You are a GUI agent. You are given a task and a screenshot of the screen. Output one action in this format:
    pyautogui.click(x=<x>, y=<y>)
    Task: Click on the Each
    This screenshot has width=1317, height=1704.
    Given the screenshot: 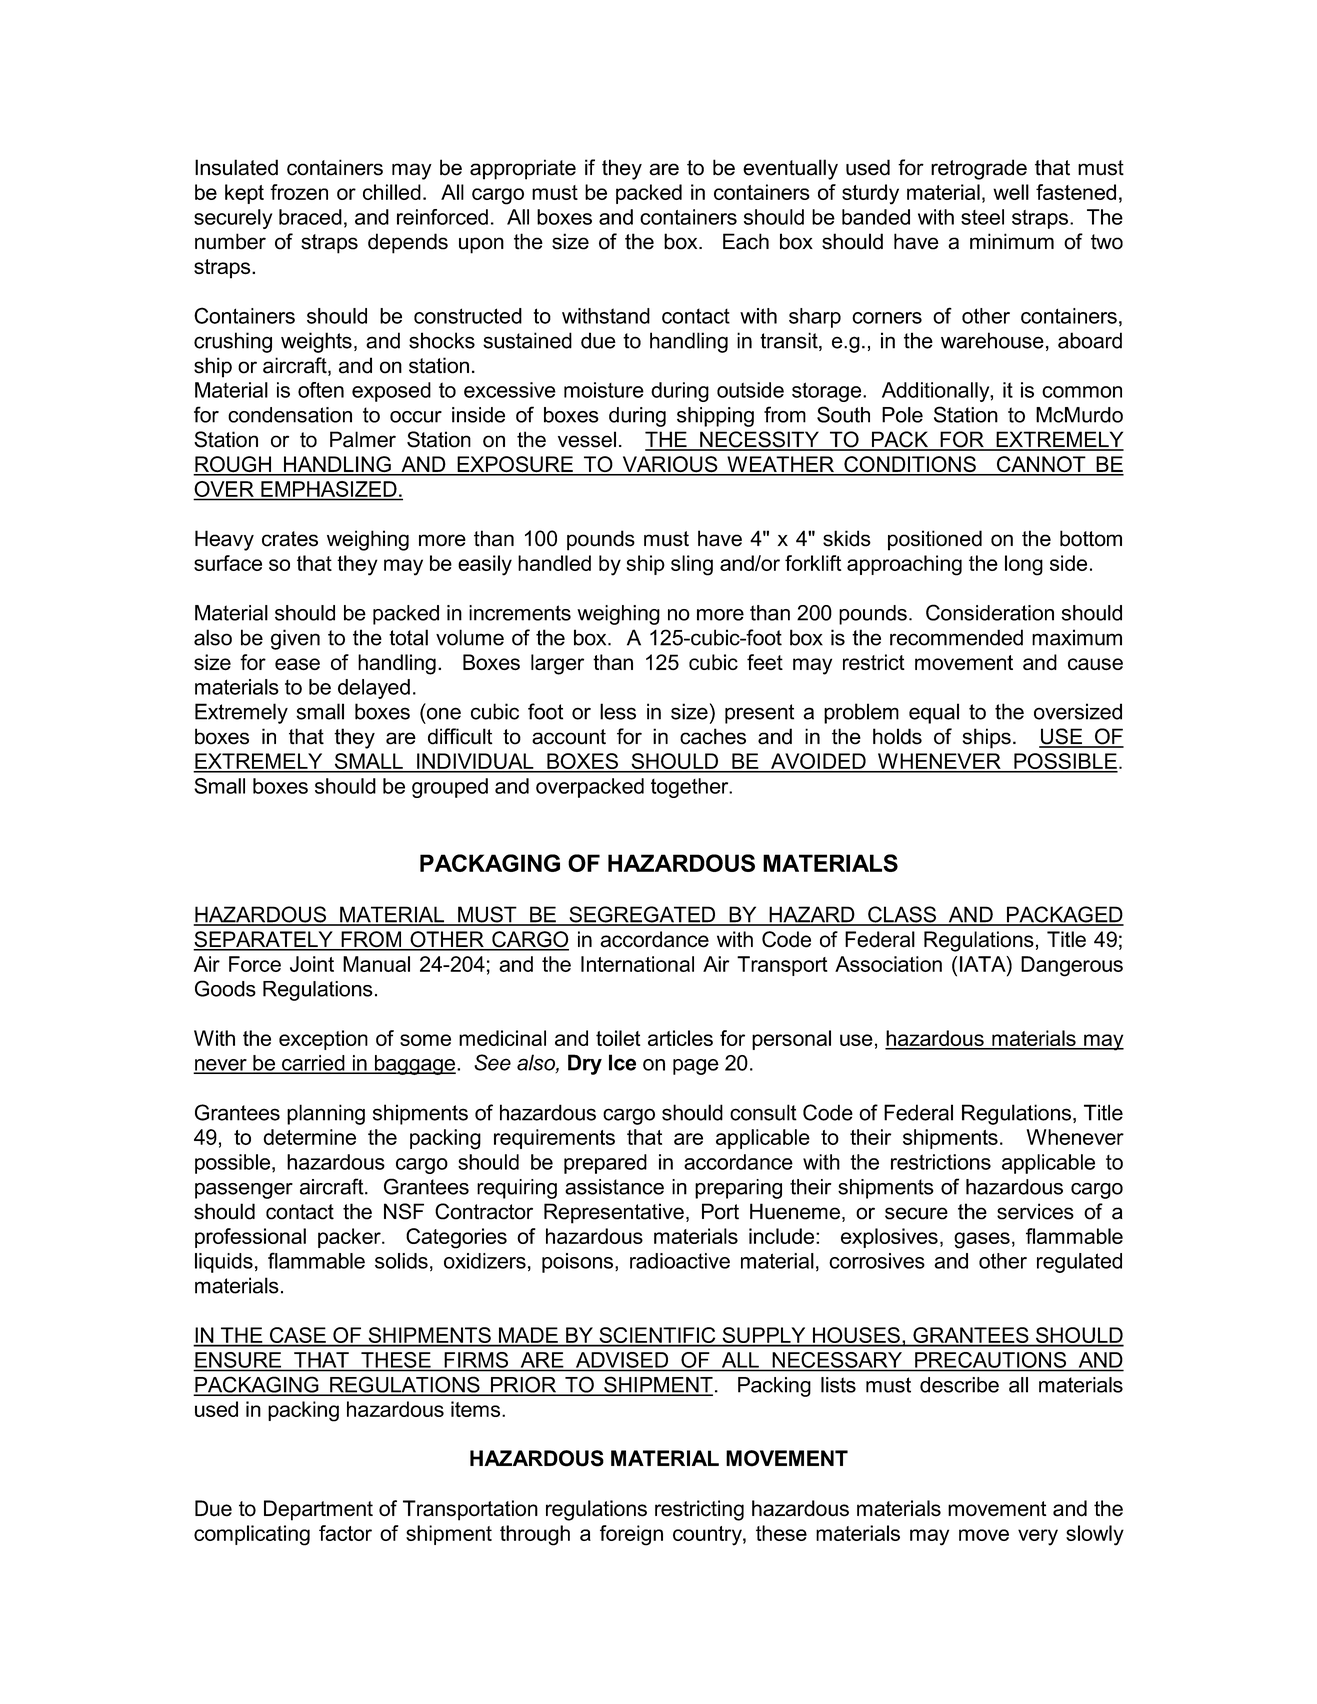 What is the action you would take?
    pyautogui.click(x=746, y=241)
